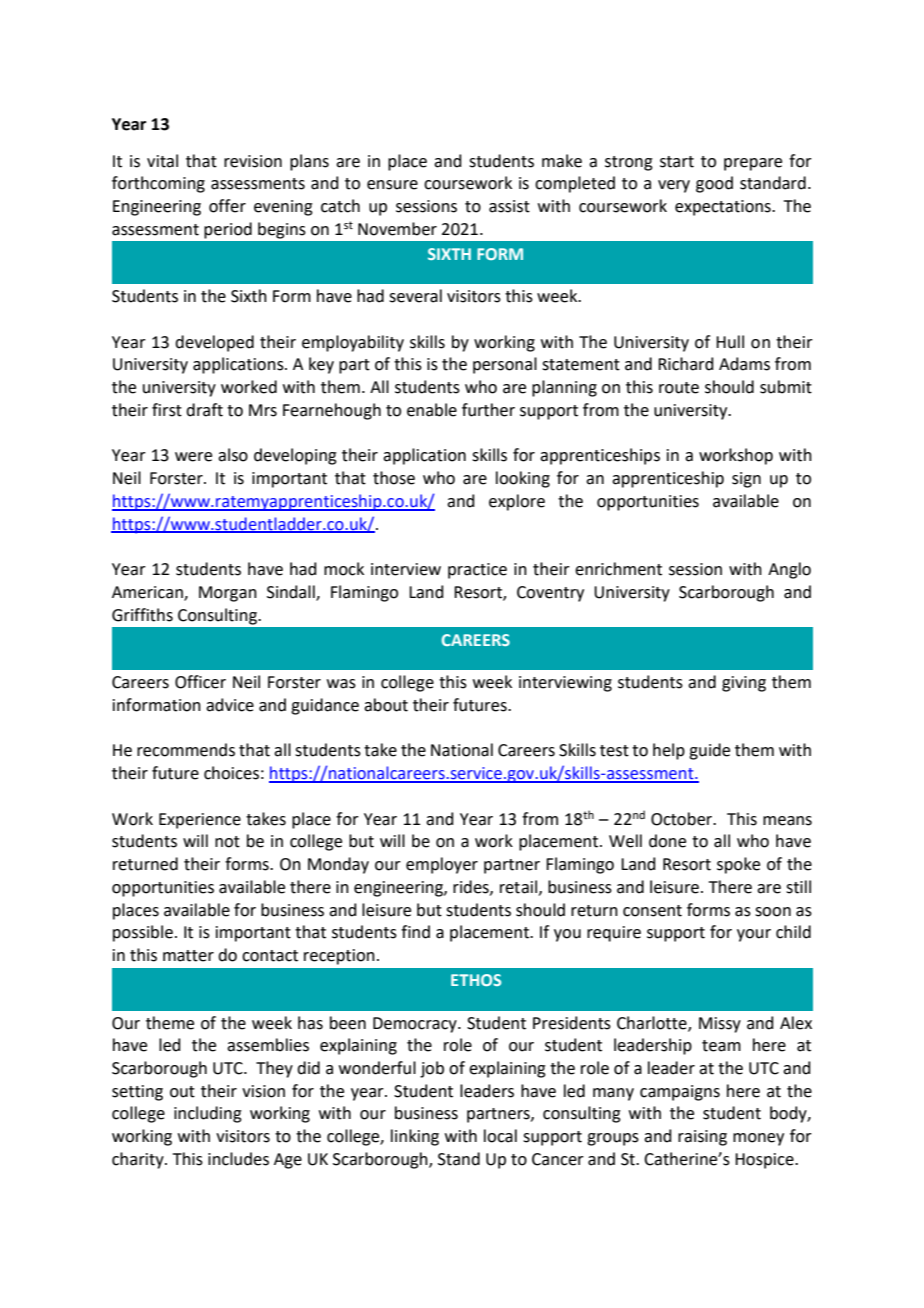 This page has width=924, height=1308. What do you see at coordinates (386, 705) in the page?
I see `about` at bounding box center [386, 705].
